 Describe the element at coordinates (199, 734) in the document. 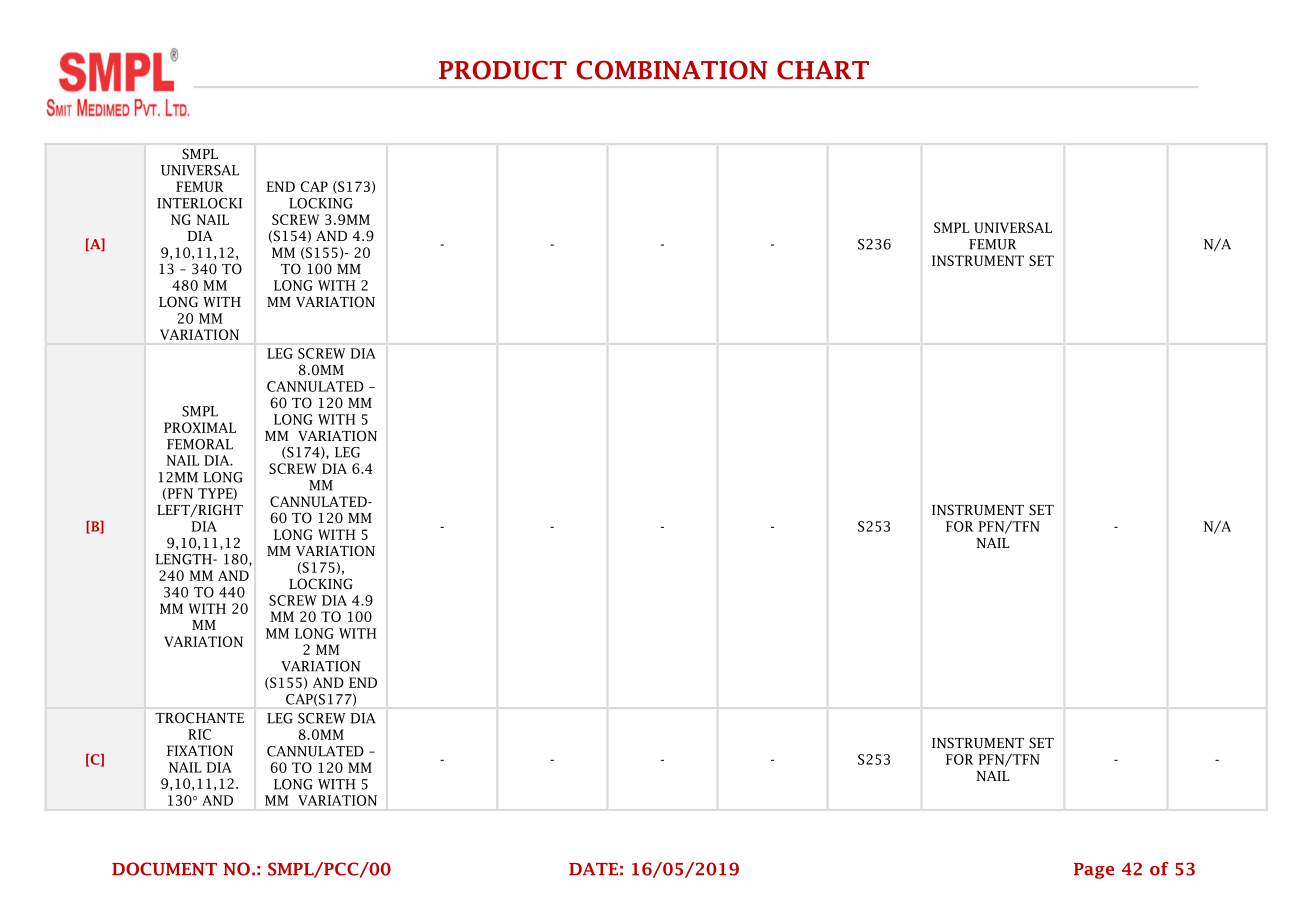

I see `RIC` at that location.
